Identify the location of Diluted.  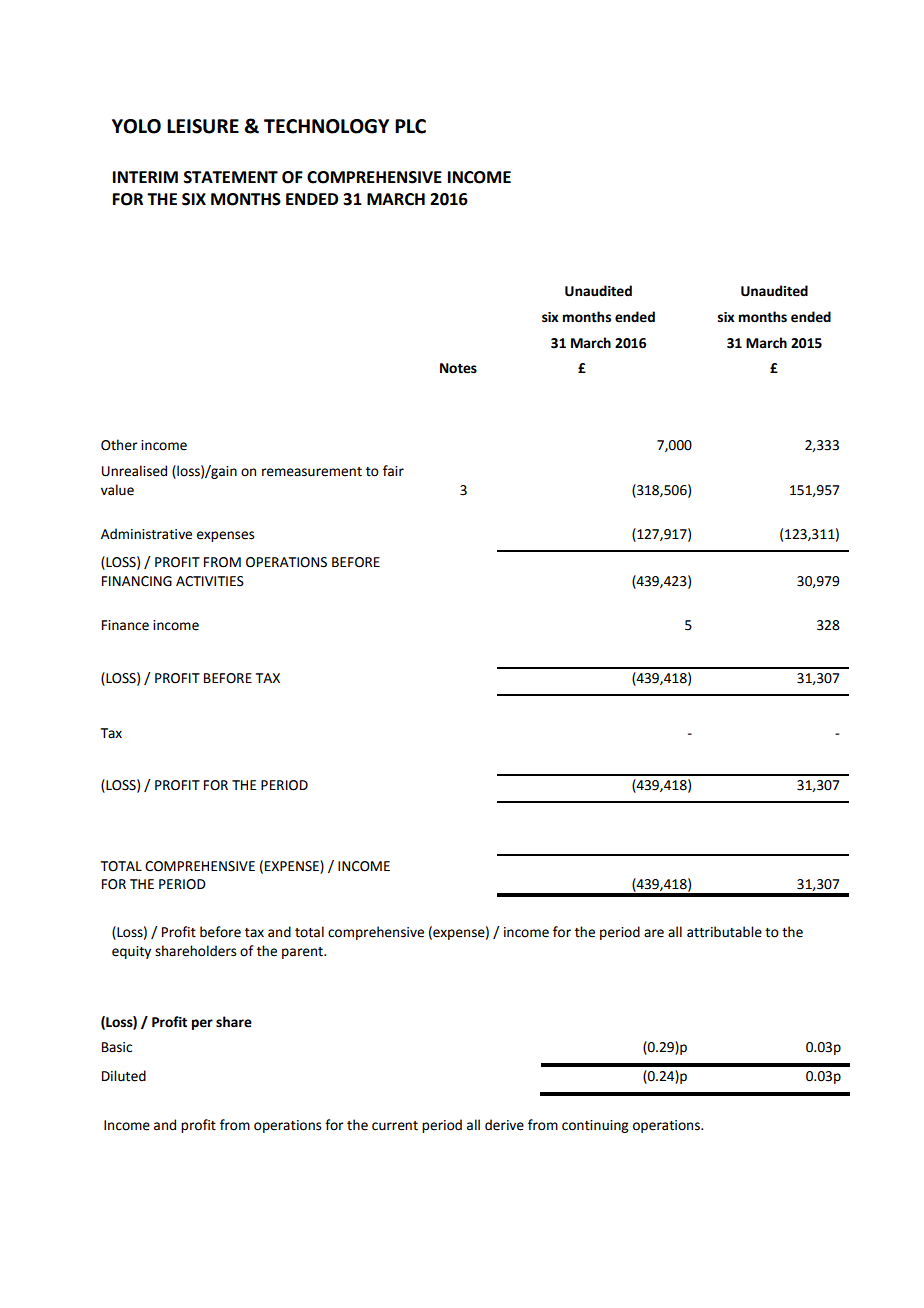
(124, 1076).
